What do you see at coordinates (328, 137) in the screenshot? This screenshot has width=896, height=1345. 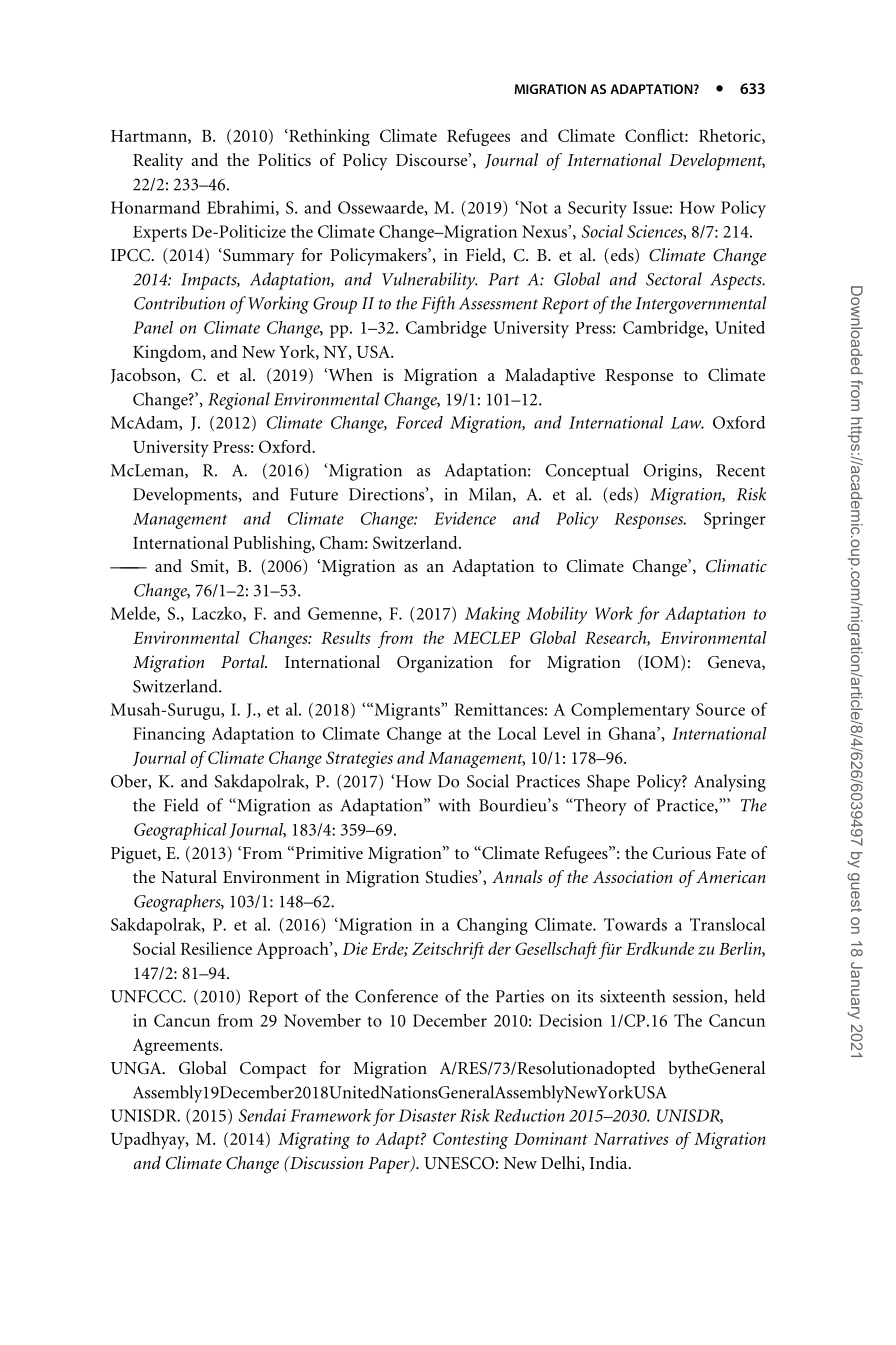 I see `Rethinking` at bounding box center [328, 137].
